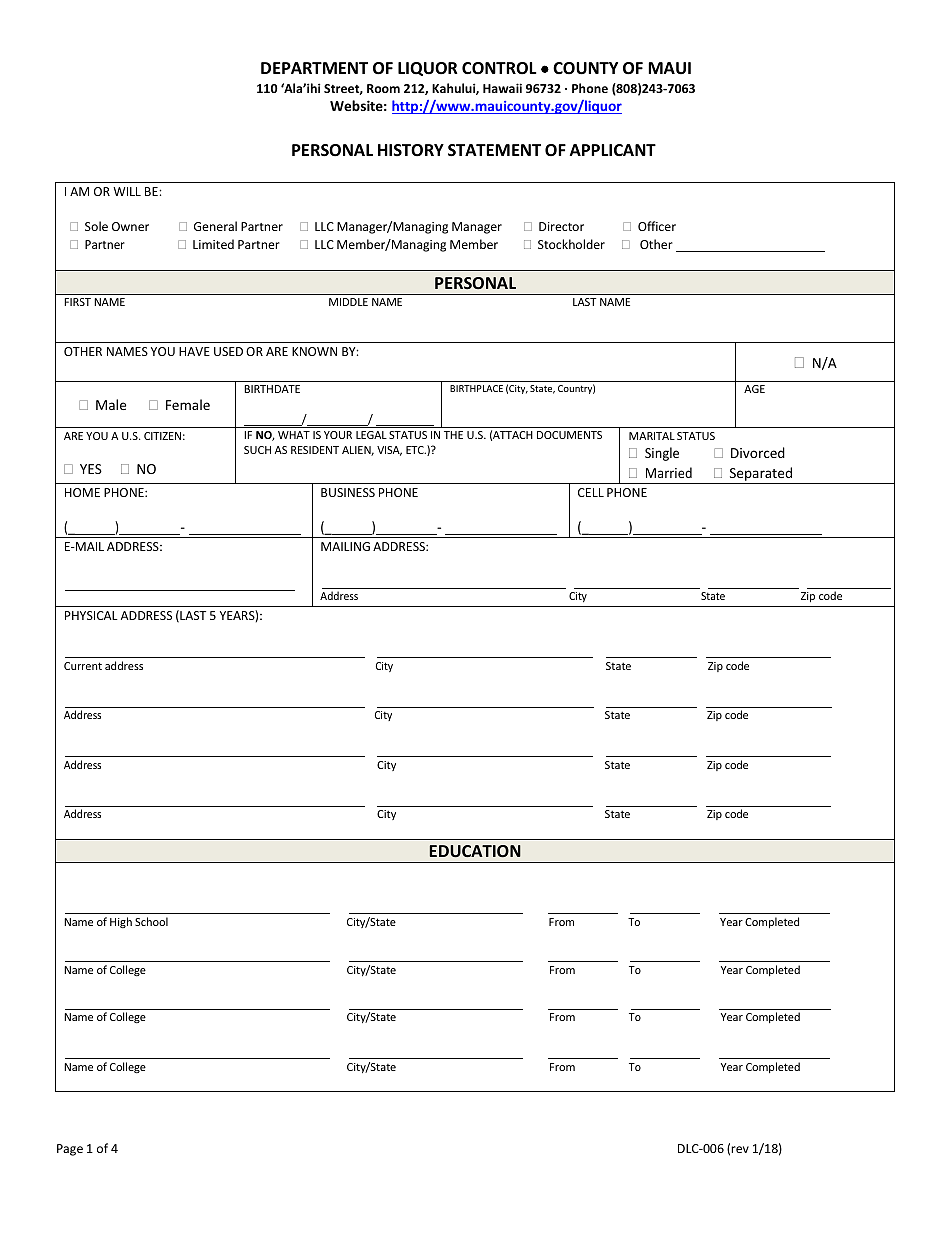 This screenshot has width=952, height=1233. Describe the element at coordinates (591, 492) in the screenshot. I see `CELL` at that location.
